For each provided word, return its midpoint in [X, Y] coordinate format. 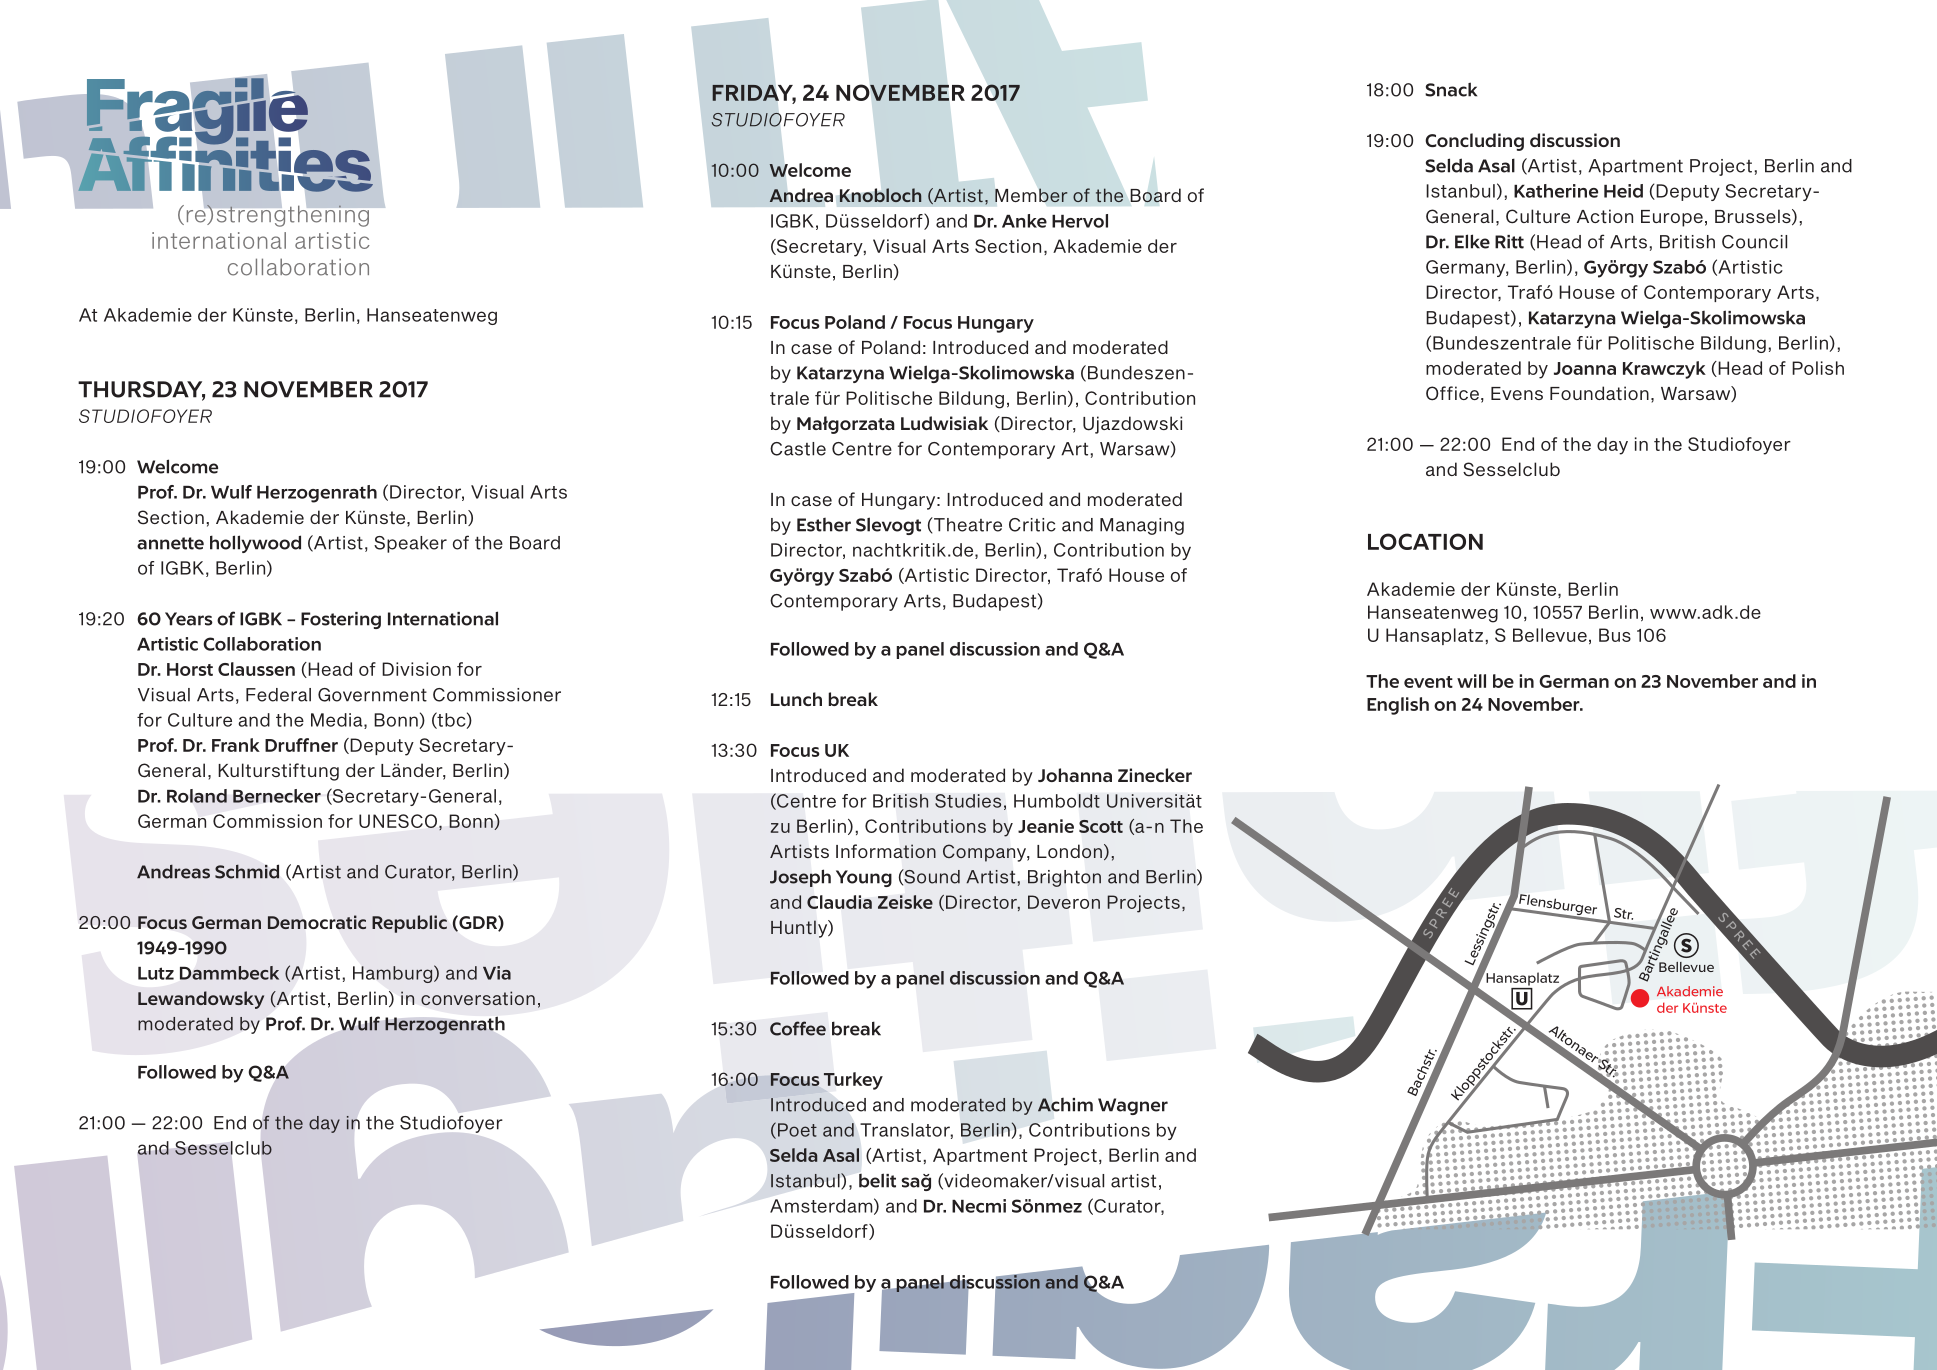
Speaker [410, 544]
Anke [1024, 221]
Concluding [1474, 142]
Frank [236, 745]
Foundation [1599, 393]
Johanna [1075, 775]
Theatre [967, 524]
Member [1031, 195]
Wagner [1133, 1106]
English [1398, 706]
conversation [478, 998]
